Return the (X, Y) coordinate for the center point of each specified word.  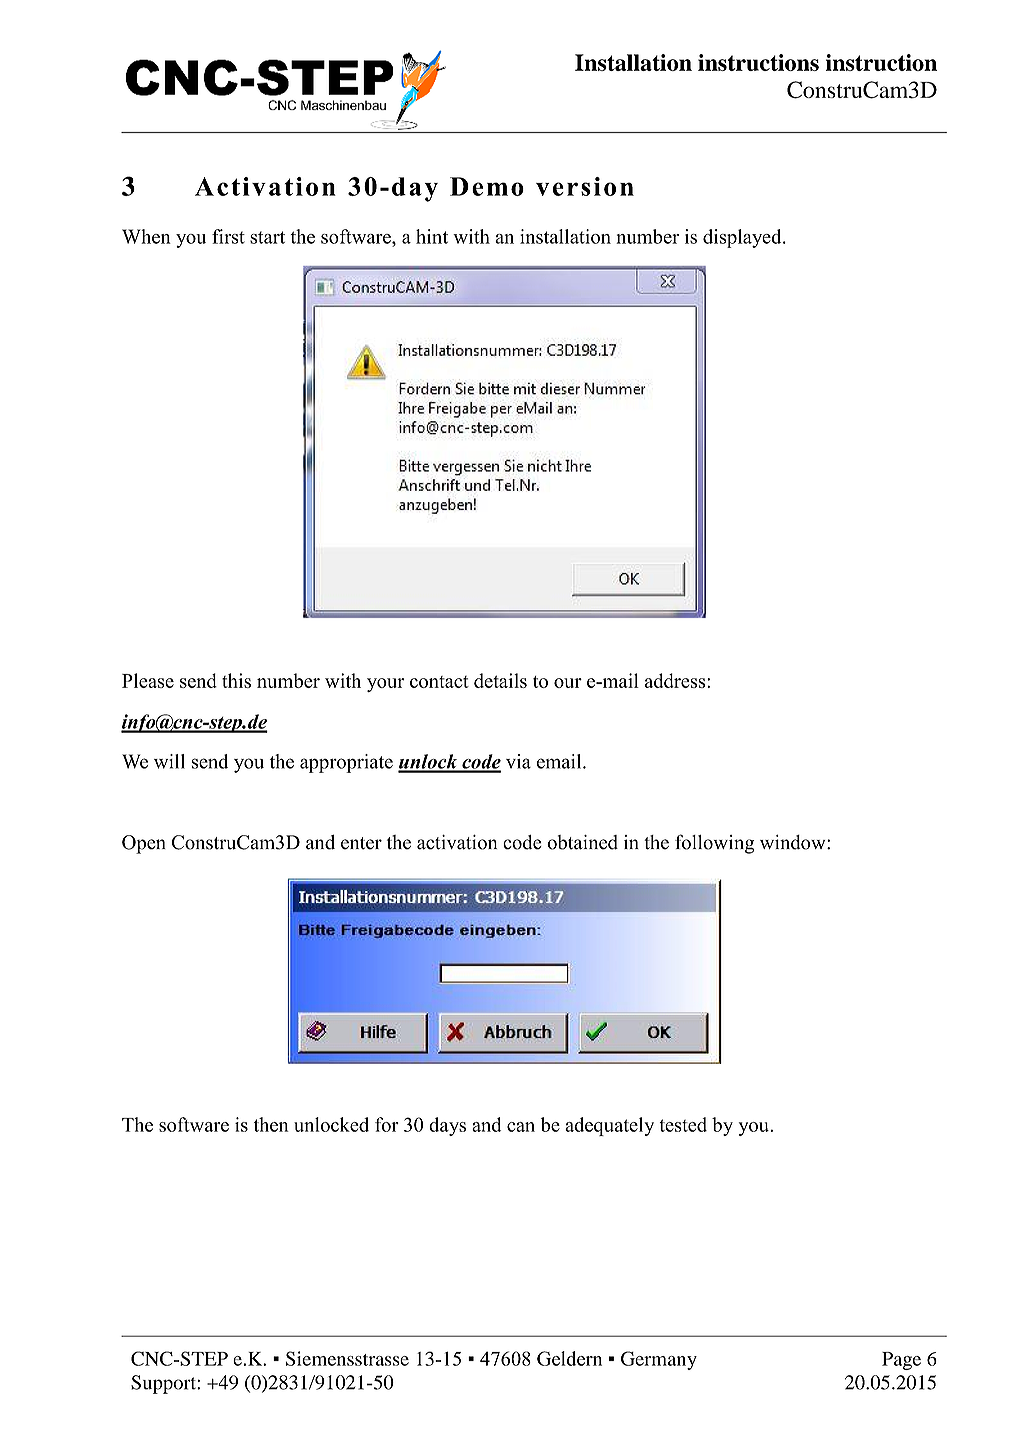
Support (164, 1384)
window (794, 842)
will (169, 761)
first (228, 236)
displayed (743, 238)
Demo (487, 186)
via (518, 761)
